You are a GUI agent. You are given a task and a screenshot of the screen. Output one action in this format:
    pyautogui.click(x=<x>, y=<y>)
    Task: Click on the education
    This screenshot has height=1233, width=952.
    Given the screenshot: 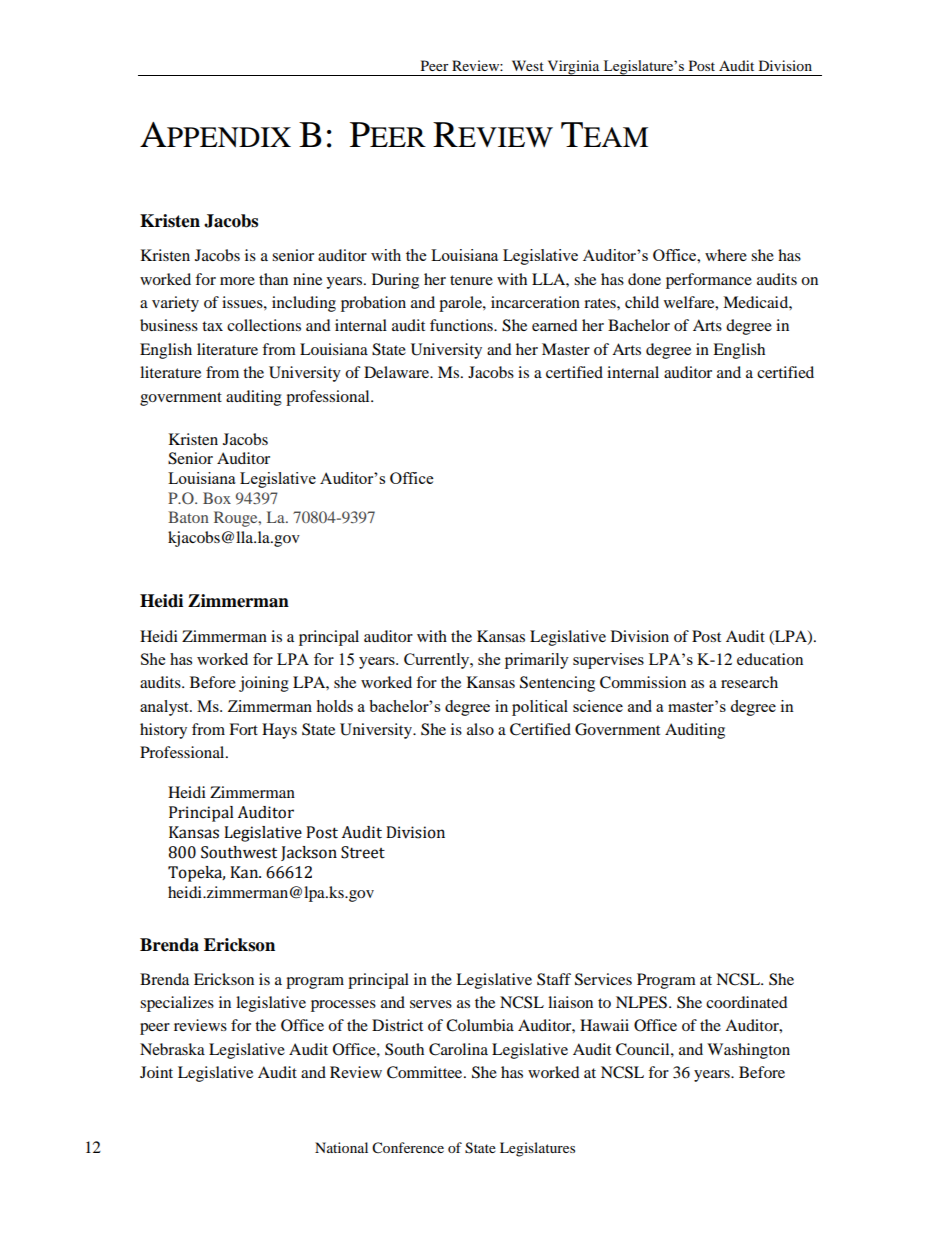 What is the action you would take?
    pyautogui.click(x=770, y=659)
